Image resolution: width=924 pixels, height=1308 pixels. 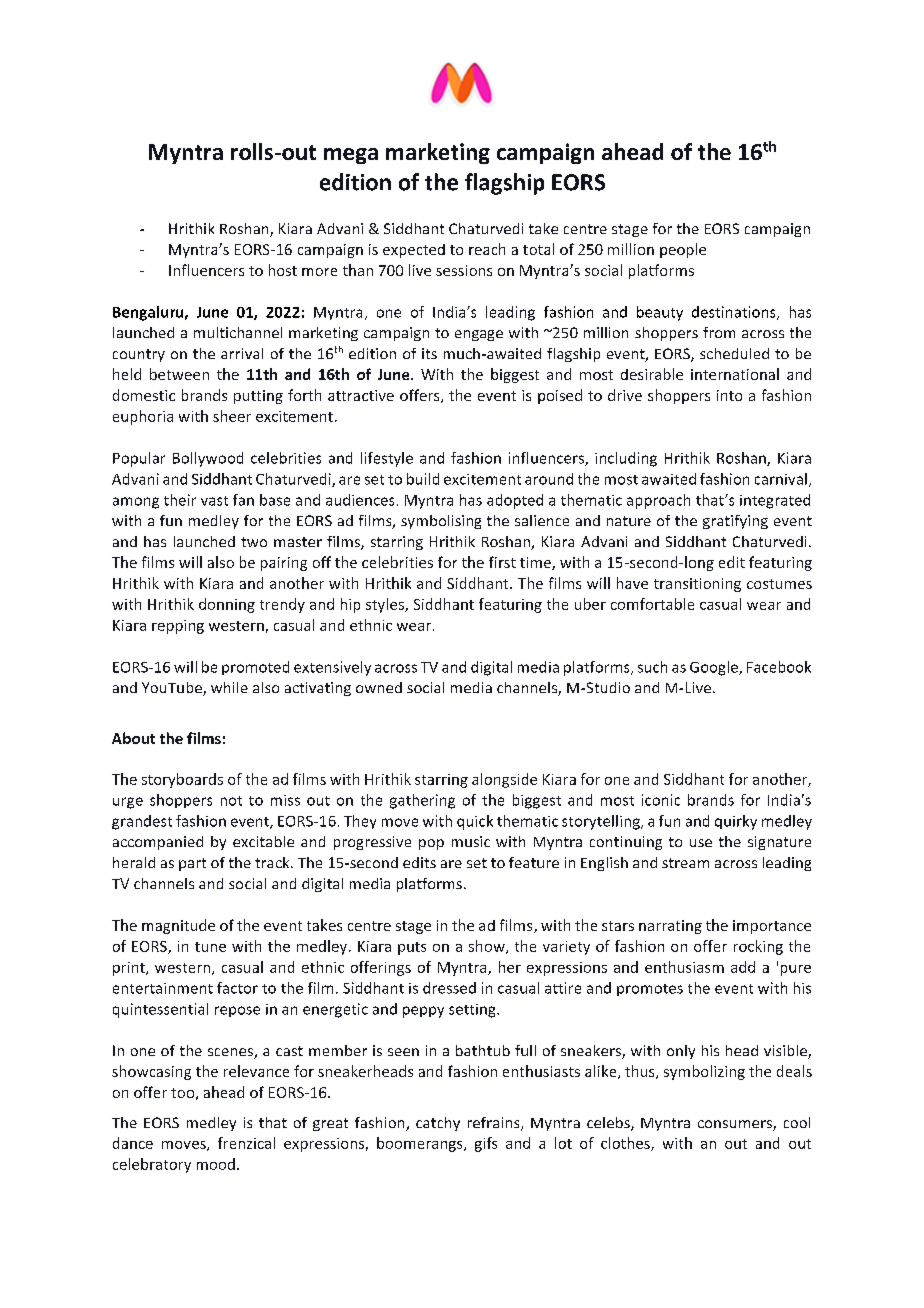 I want to click on reach, so click(x=487, y=249).
